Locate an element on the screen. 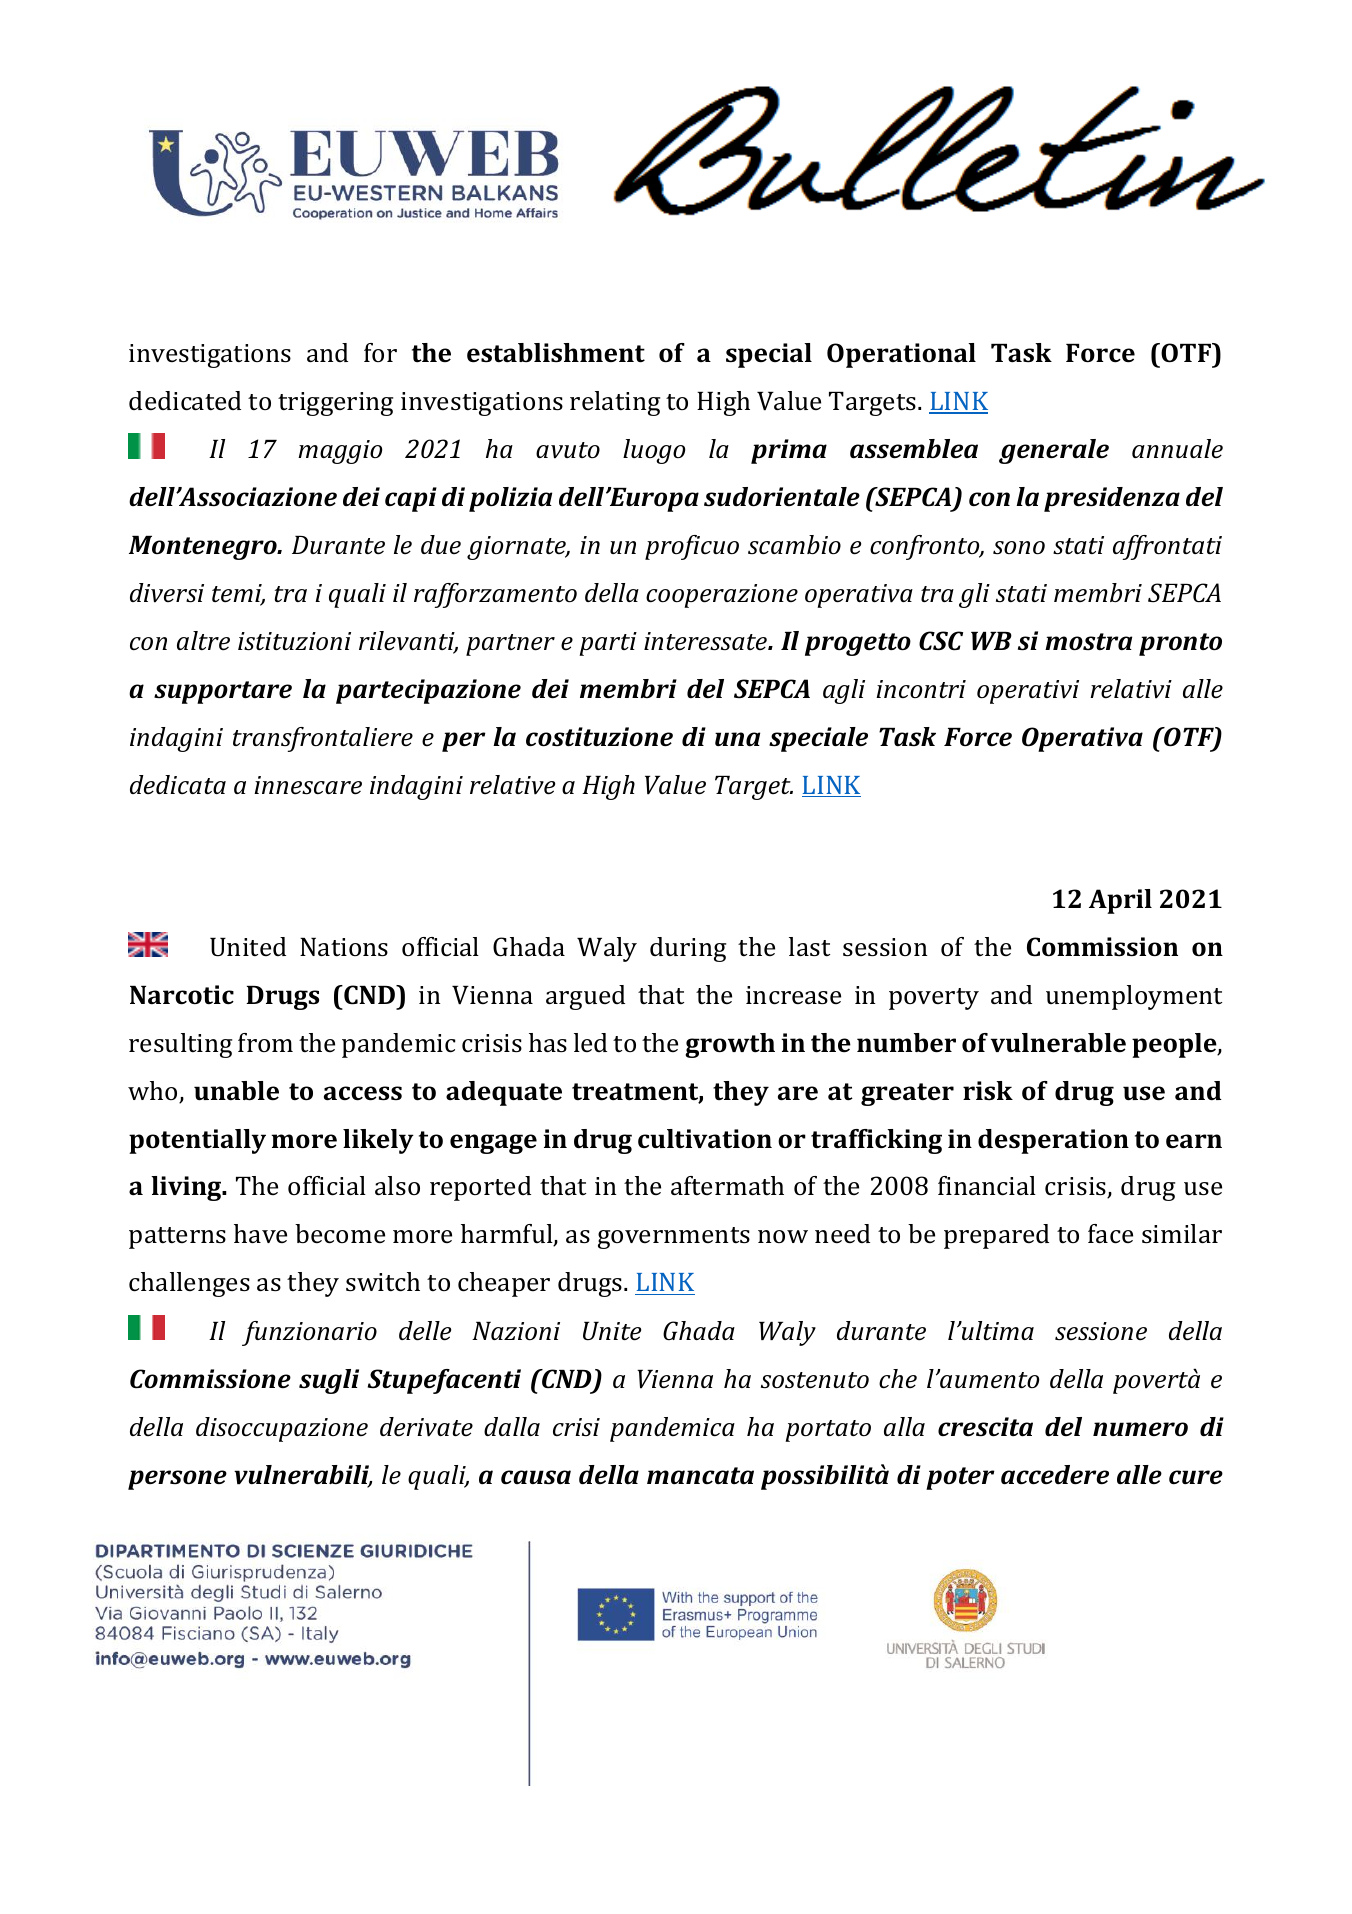 This screenshot has height=1914, width=1352. triggering is located at coordinates (335, 404).
